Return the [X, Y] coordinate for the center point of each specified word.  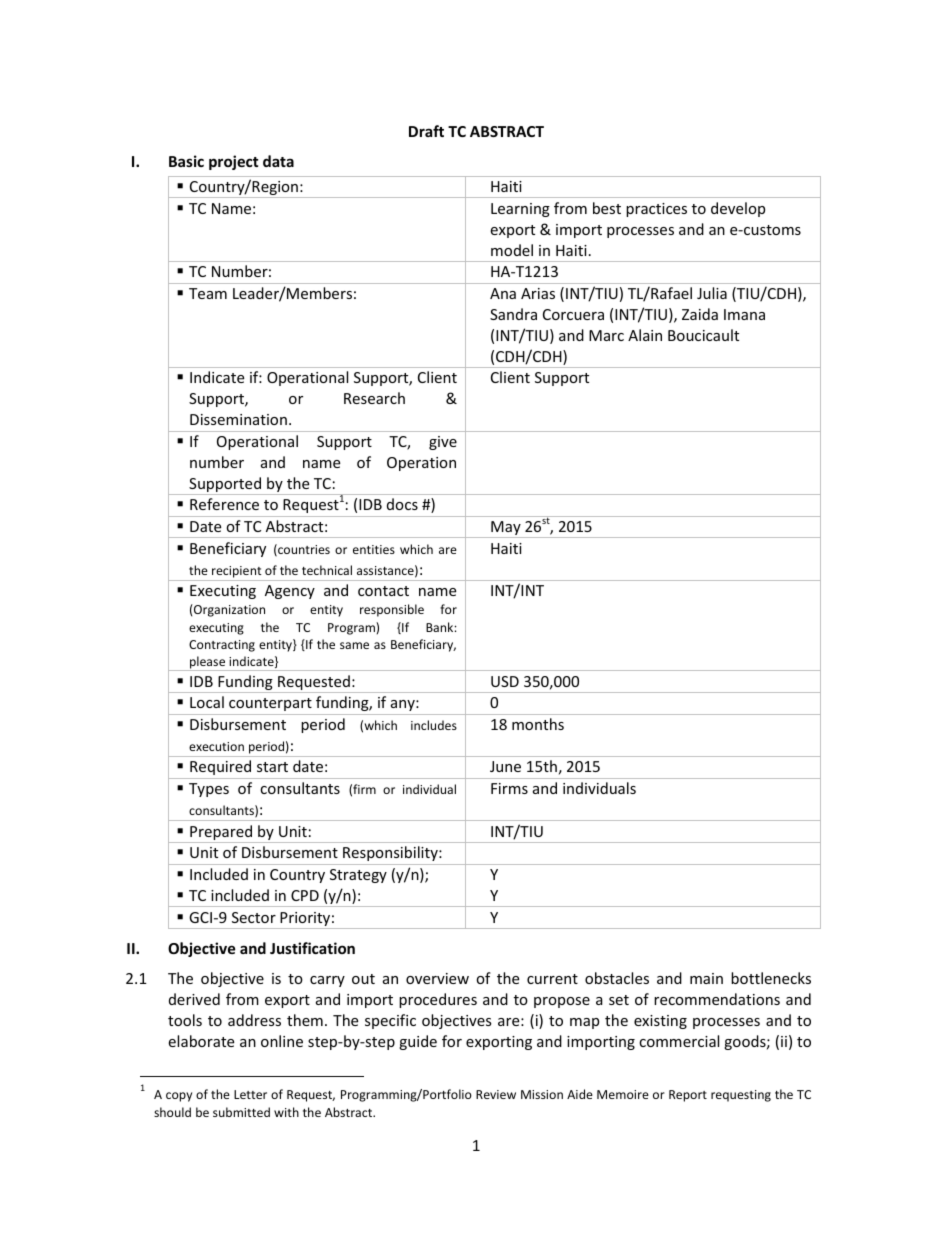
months [538, 724]
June [505, 766]
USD [505, 681]
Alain [645, 335]
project [234, 162]
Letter [250, 1094]
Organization [228, 610]
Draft [426, 131]
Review [496, 1094]
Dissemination [238, 419]
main [706, 978]
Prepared [221, 834]
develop [738, 209]
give [443, 443]
